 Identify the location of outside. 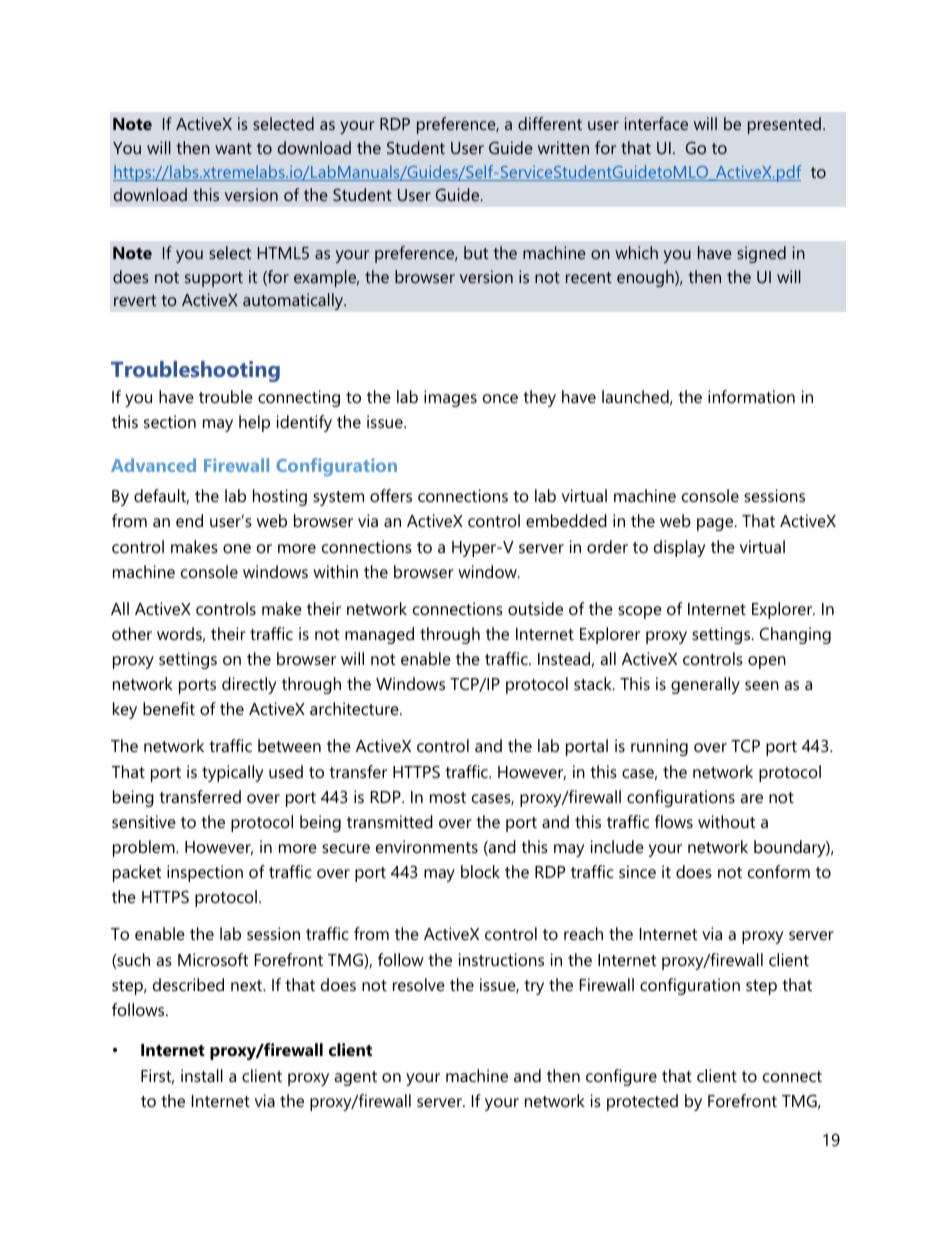
(535, 608).
